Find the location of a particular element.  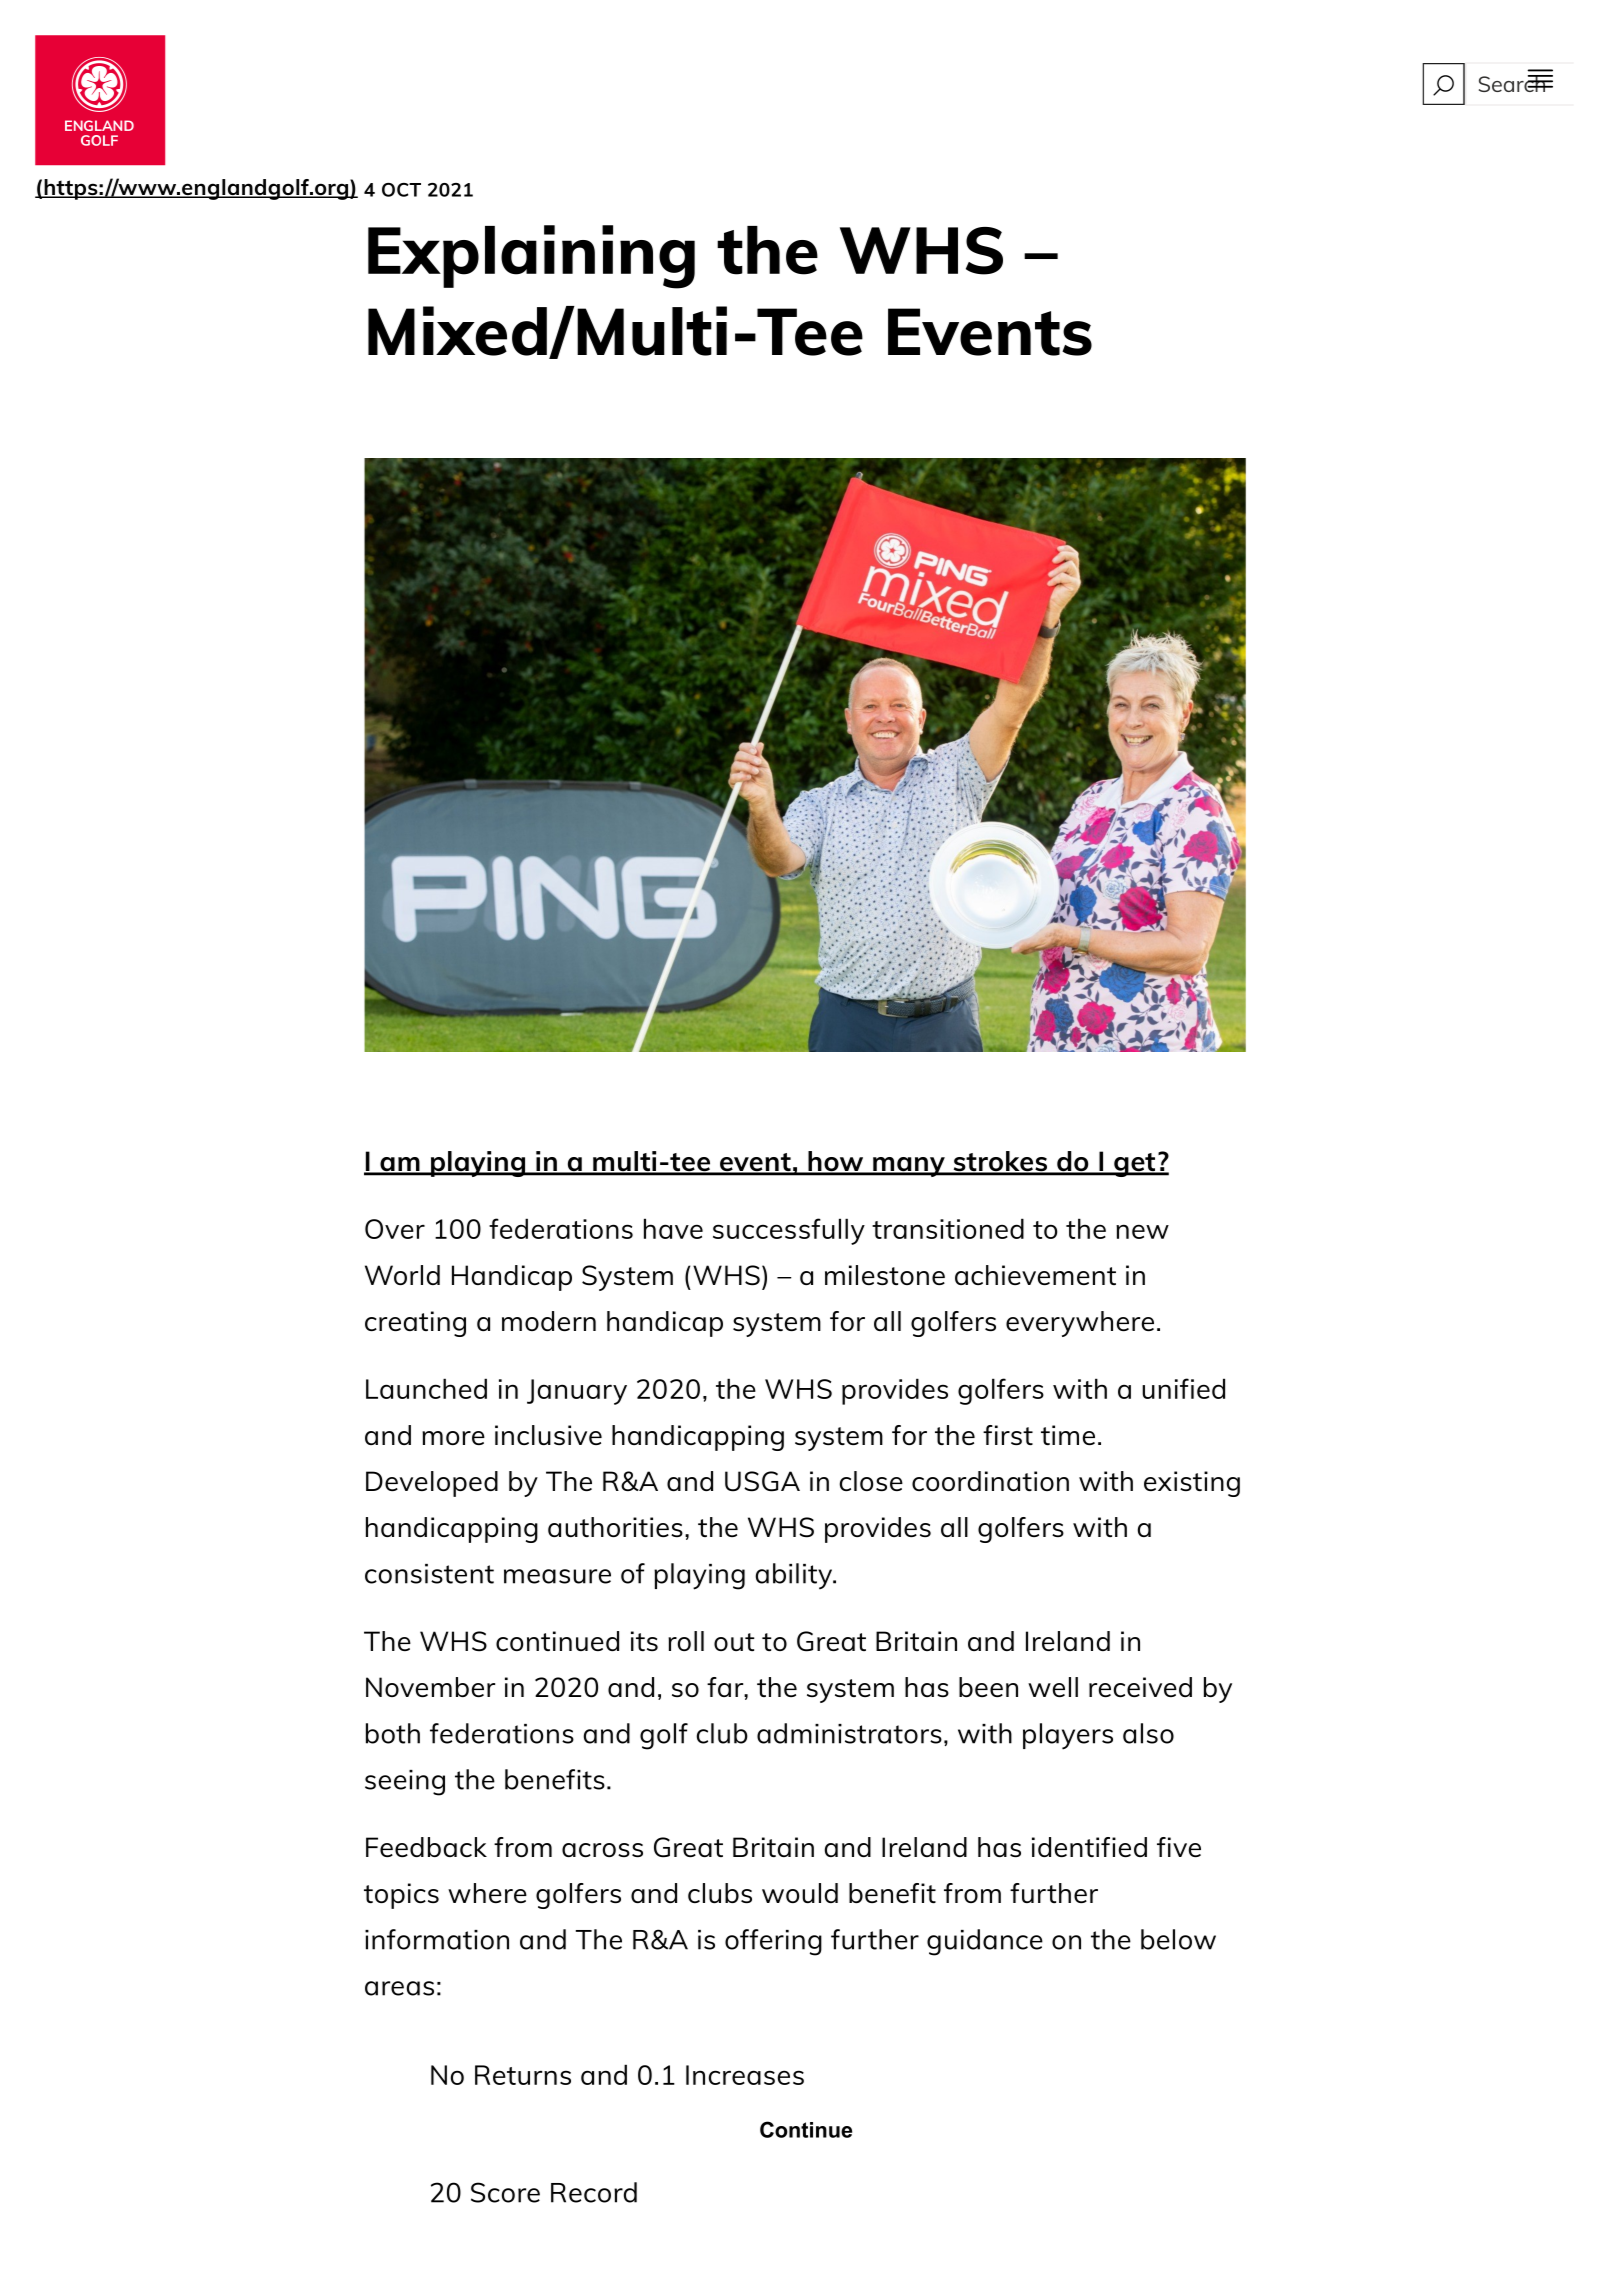

successfully is located at coordinates (789, 1231).
